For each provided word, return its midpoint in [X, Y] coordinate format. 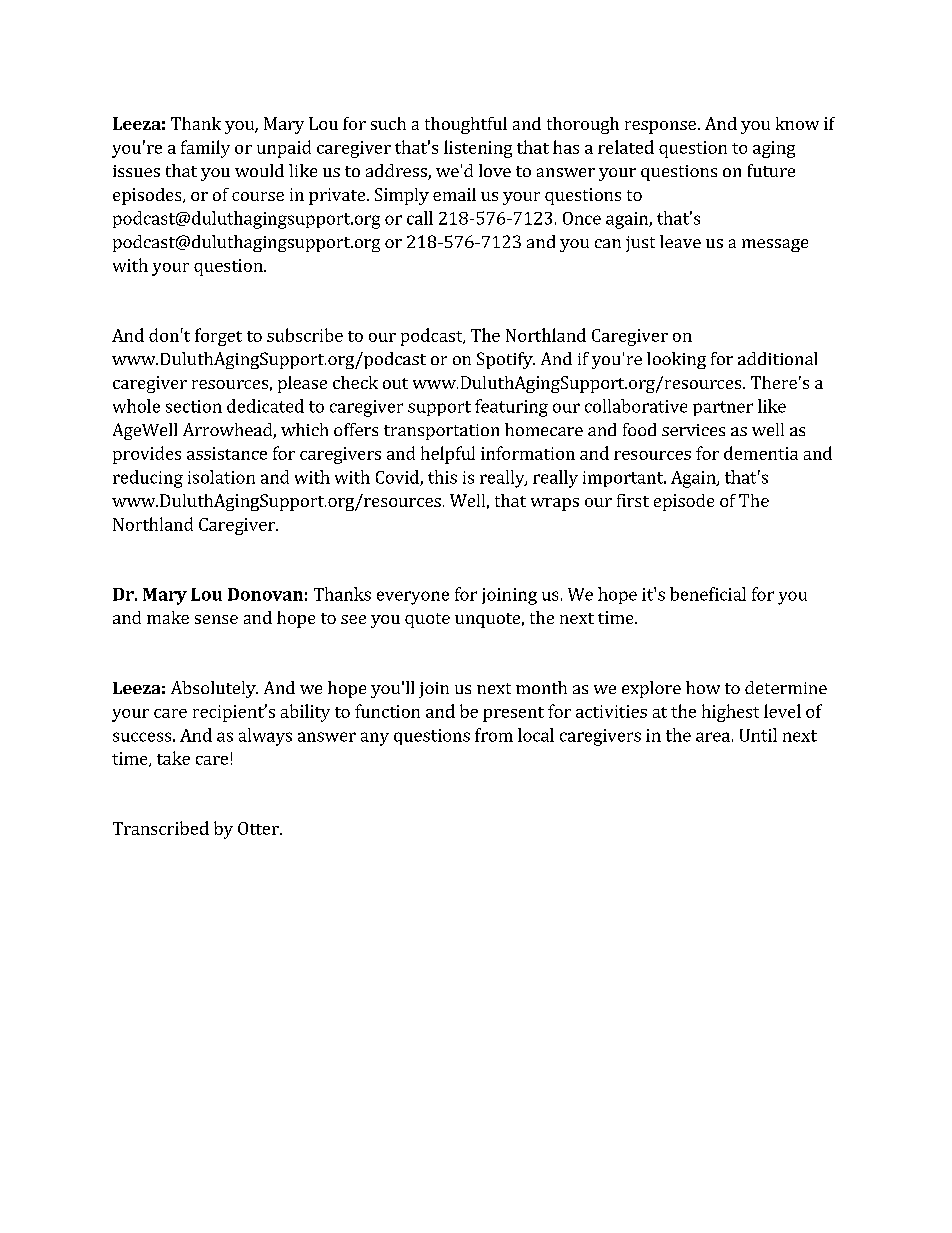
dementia [761, 453]
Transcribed [161, 828]
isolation [221, 477]
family [205, 149]
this [442, 477]
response [660, 127]
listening [478, 149]
